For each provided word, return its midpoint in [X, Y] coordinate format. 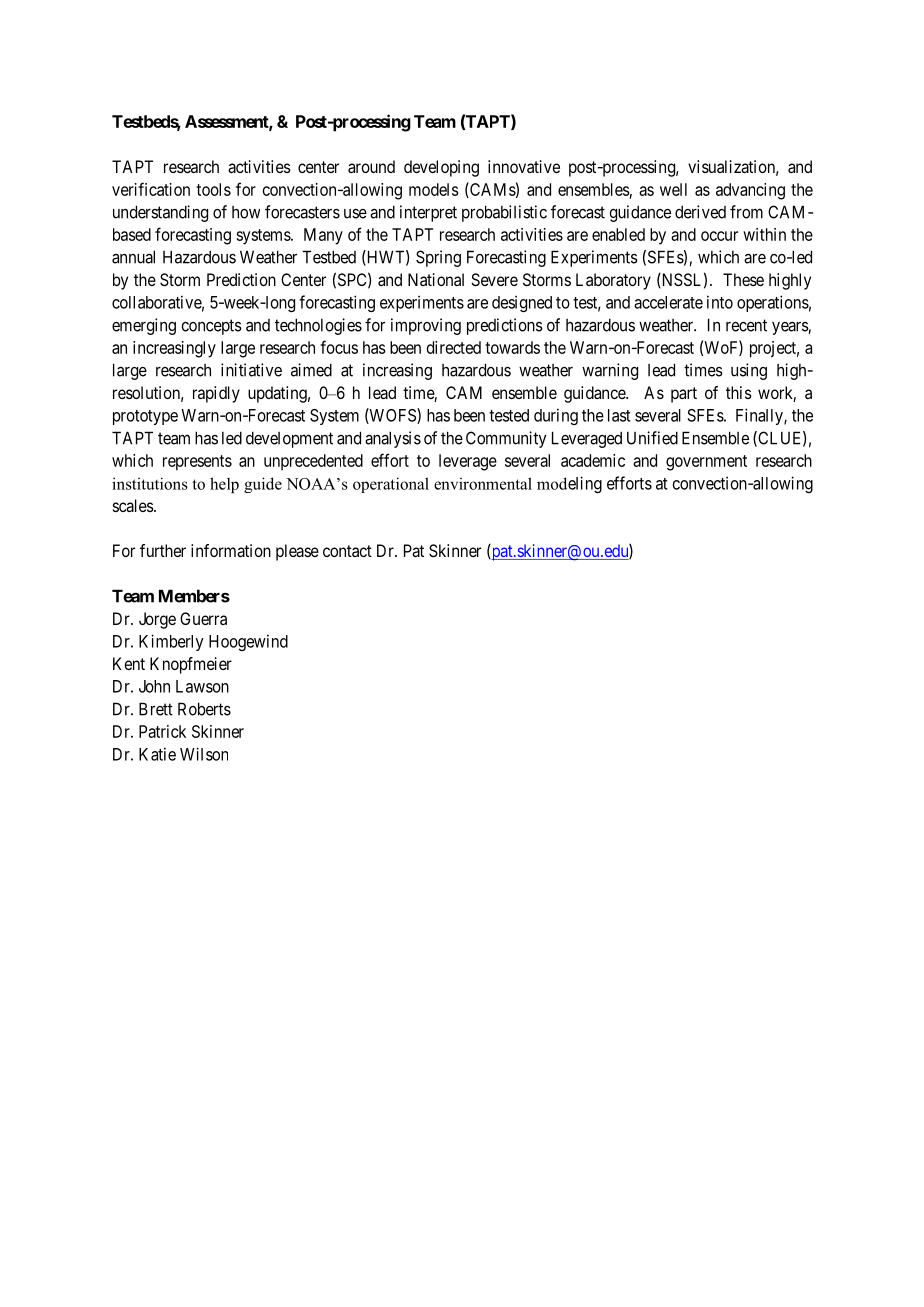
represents [197, 463]
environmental [483, 483]
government [706, 463]
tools [213, 189]
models [434, 189]
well [673, 189]
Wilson [204, 754]
